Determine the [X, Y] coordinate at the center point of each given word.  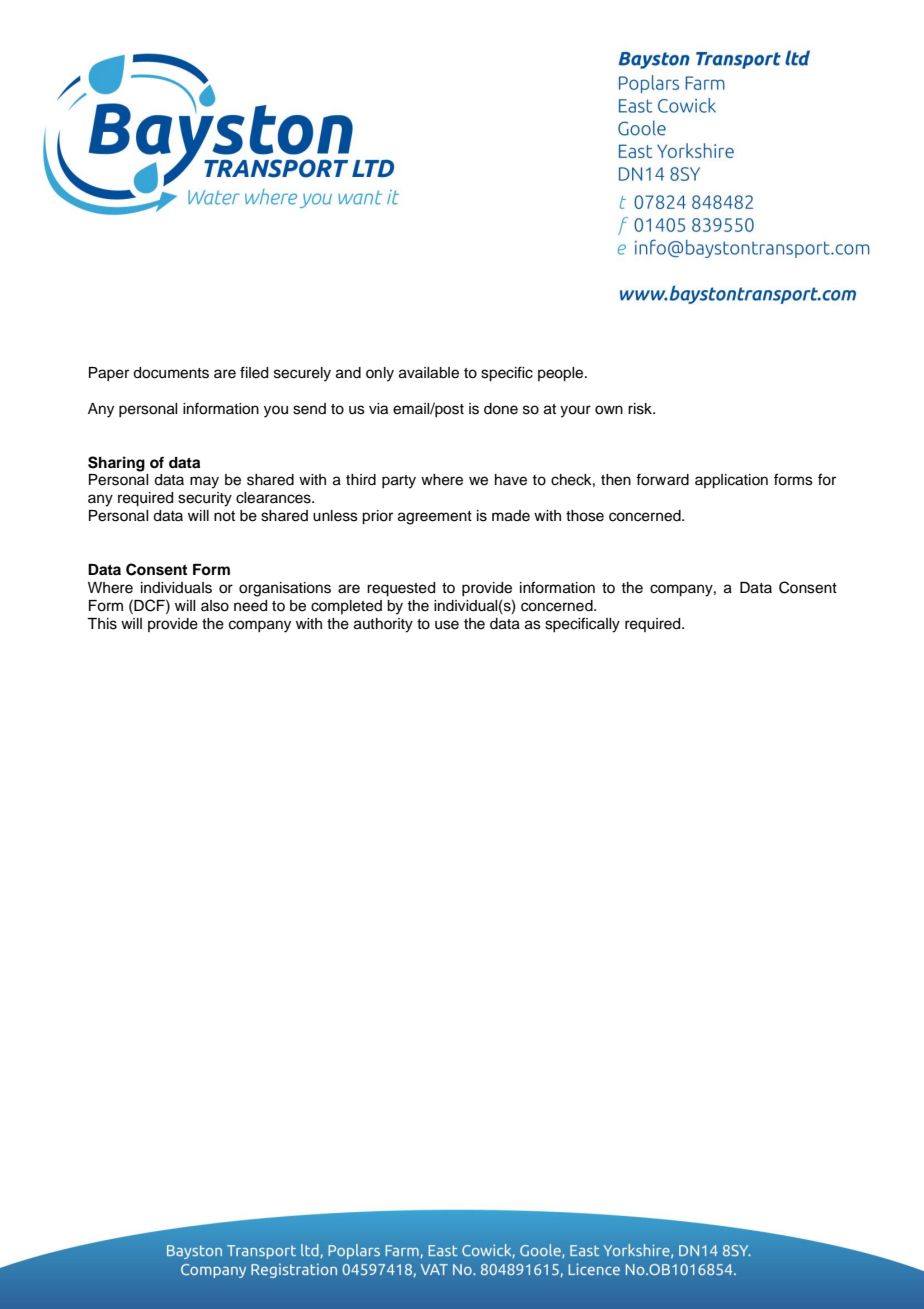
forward [662, 479]
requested [401, 589]
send [309, 409]
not [224, 516]
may [204, 482]
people [562, 374]
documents [171, 373]
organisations [285, 589]
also [215, 606]
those [585, 516]
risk [641, 409]
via [378, 409]
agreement [435, 518]
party [399, 482]
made [511, 516]
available [429, 373]
